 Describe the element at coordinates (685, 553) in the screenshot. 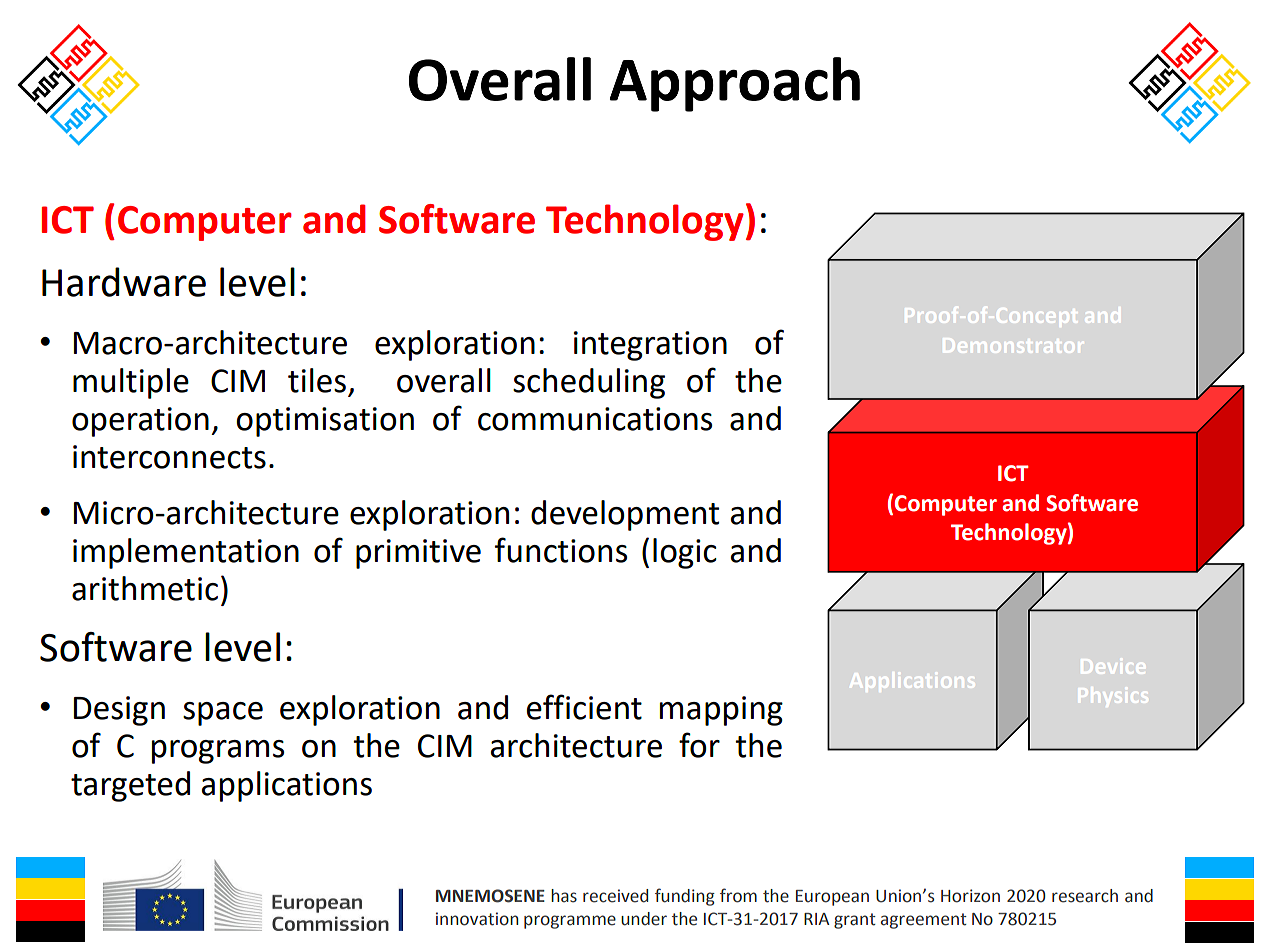

I see `logic` at that location.
